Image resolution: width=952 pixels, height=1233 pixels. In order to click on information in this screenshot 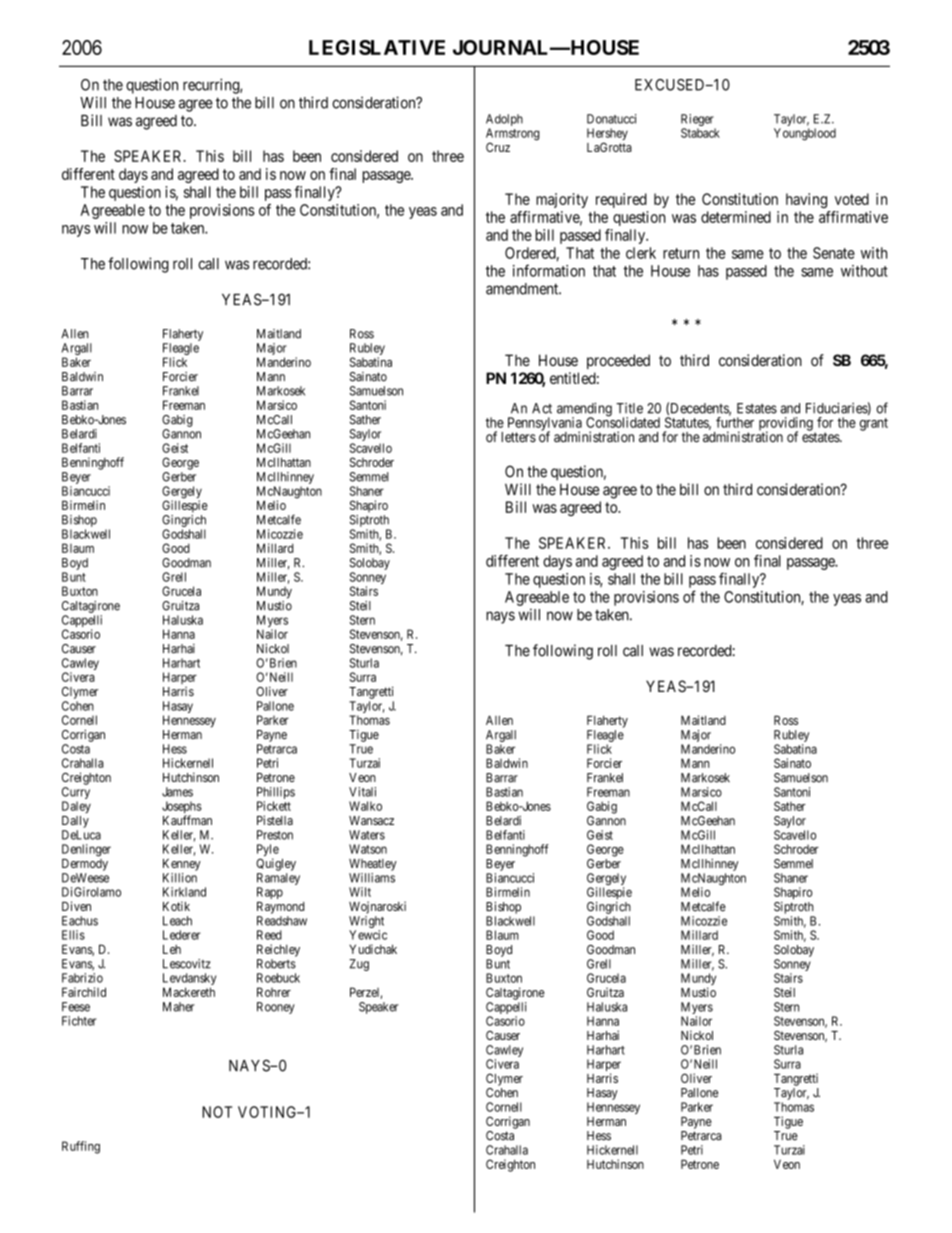, I will do `click(549, 270)`.
